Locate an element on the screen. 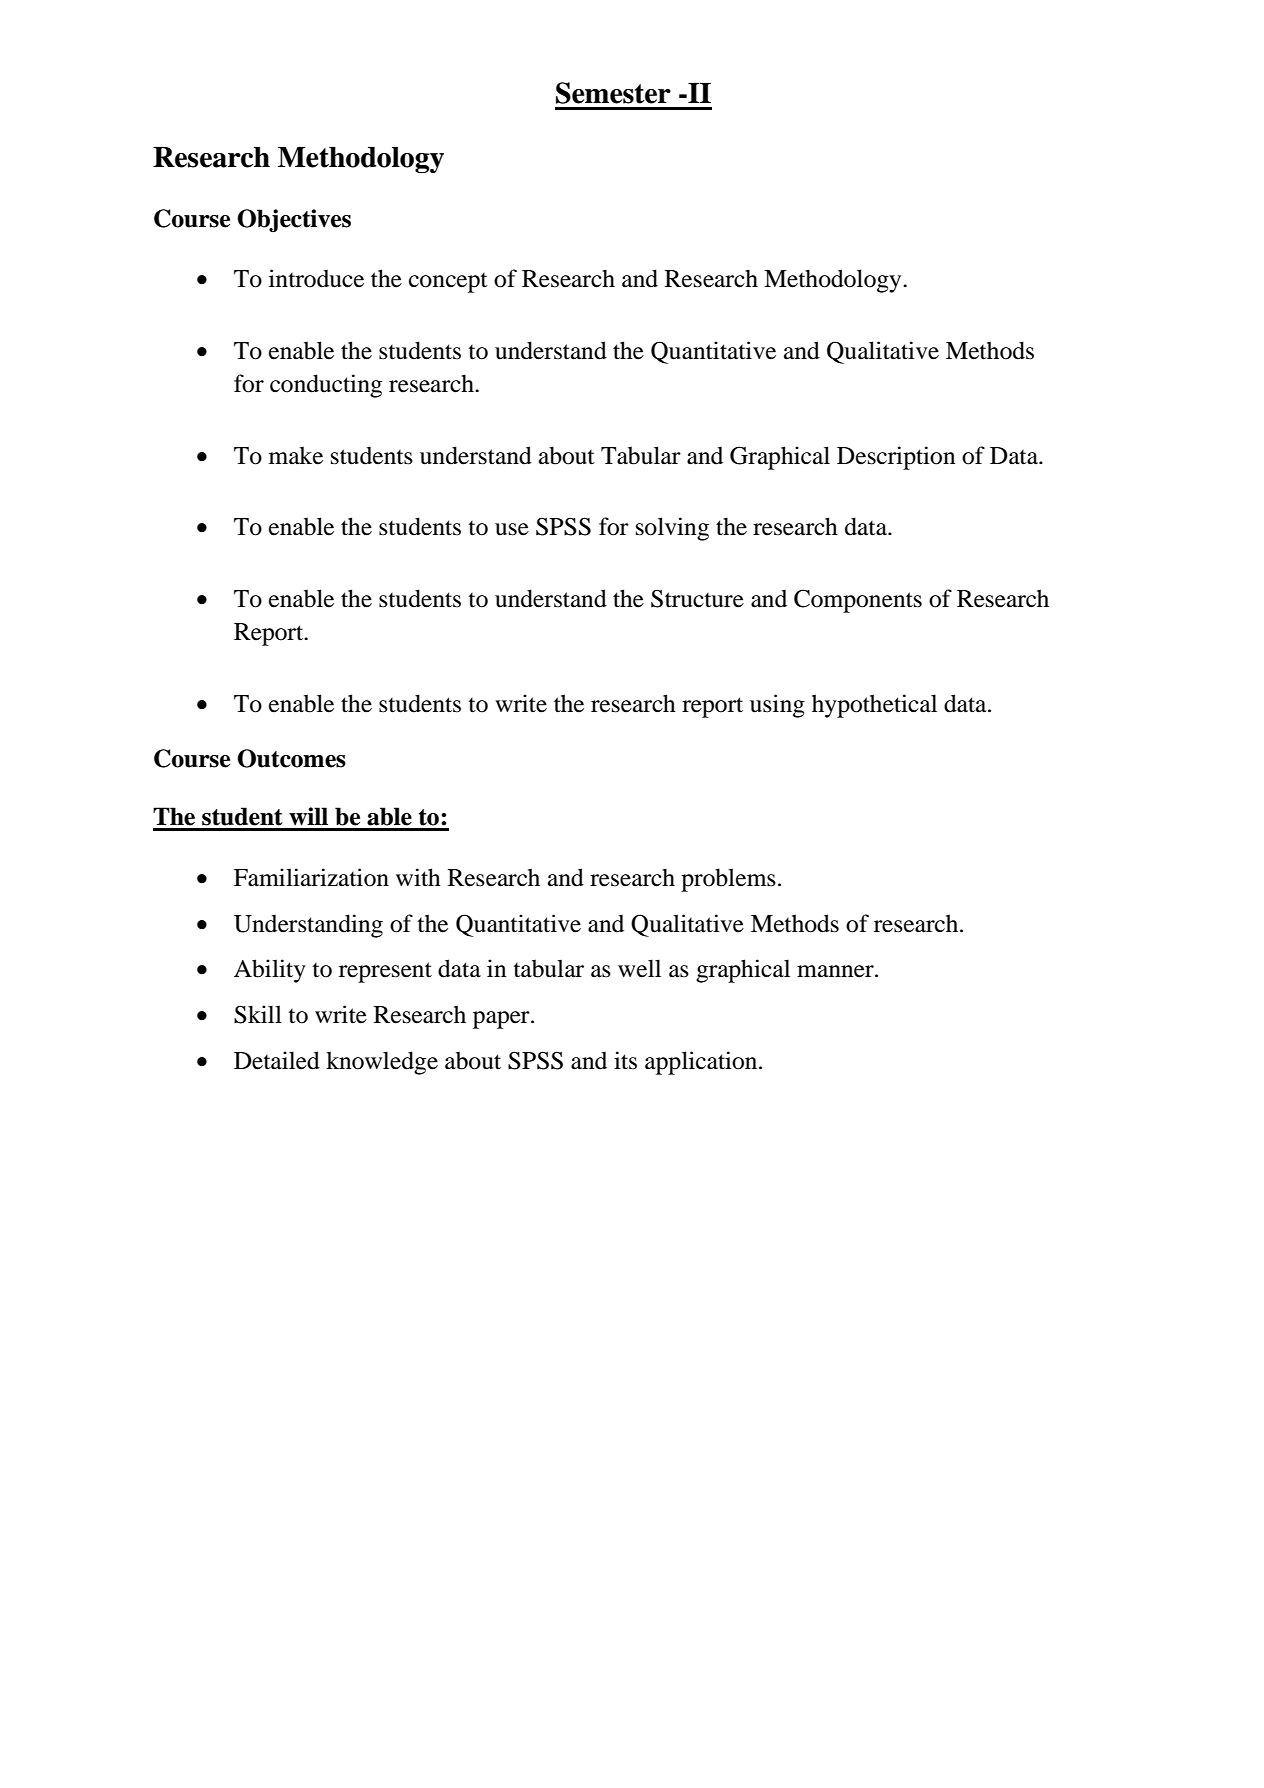 The width and height of the screenshot is (1264, 1788). conducting is located at coordinates (326, 386).
